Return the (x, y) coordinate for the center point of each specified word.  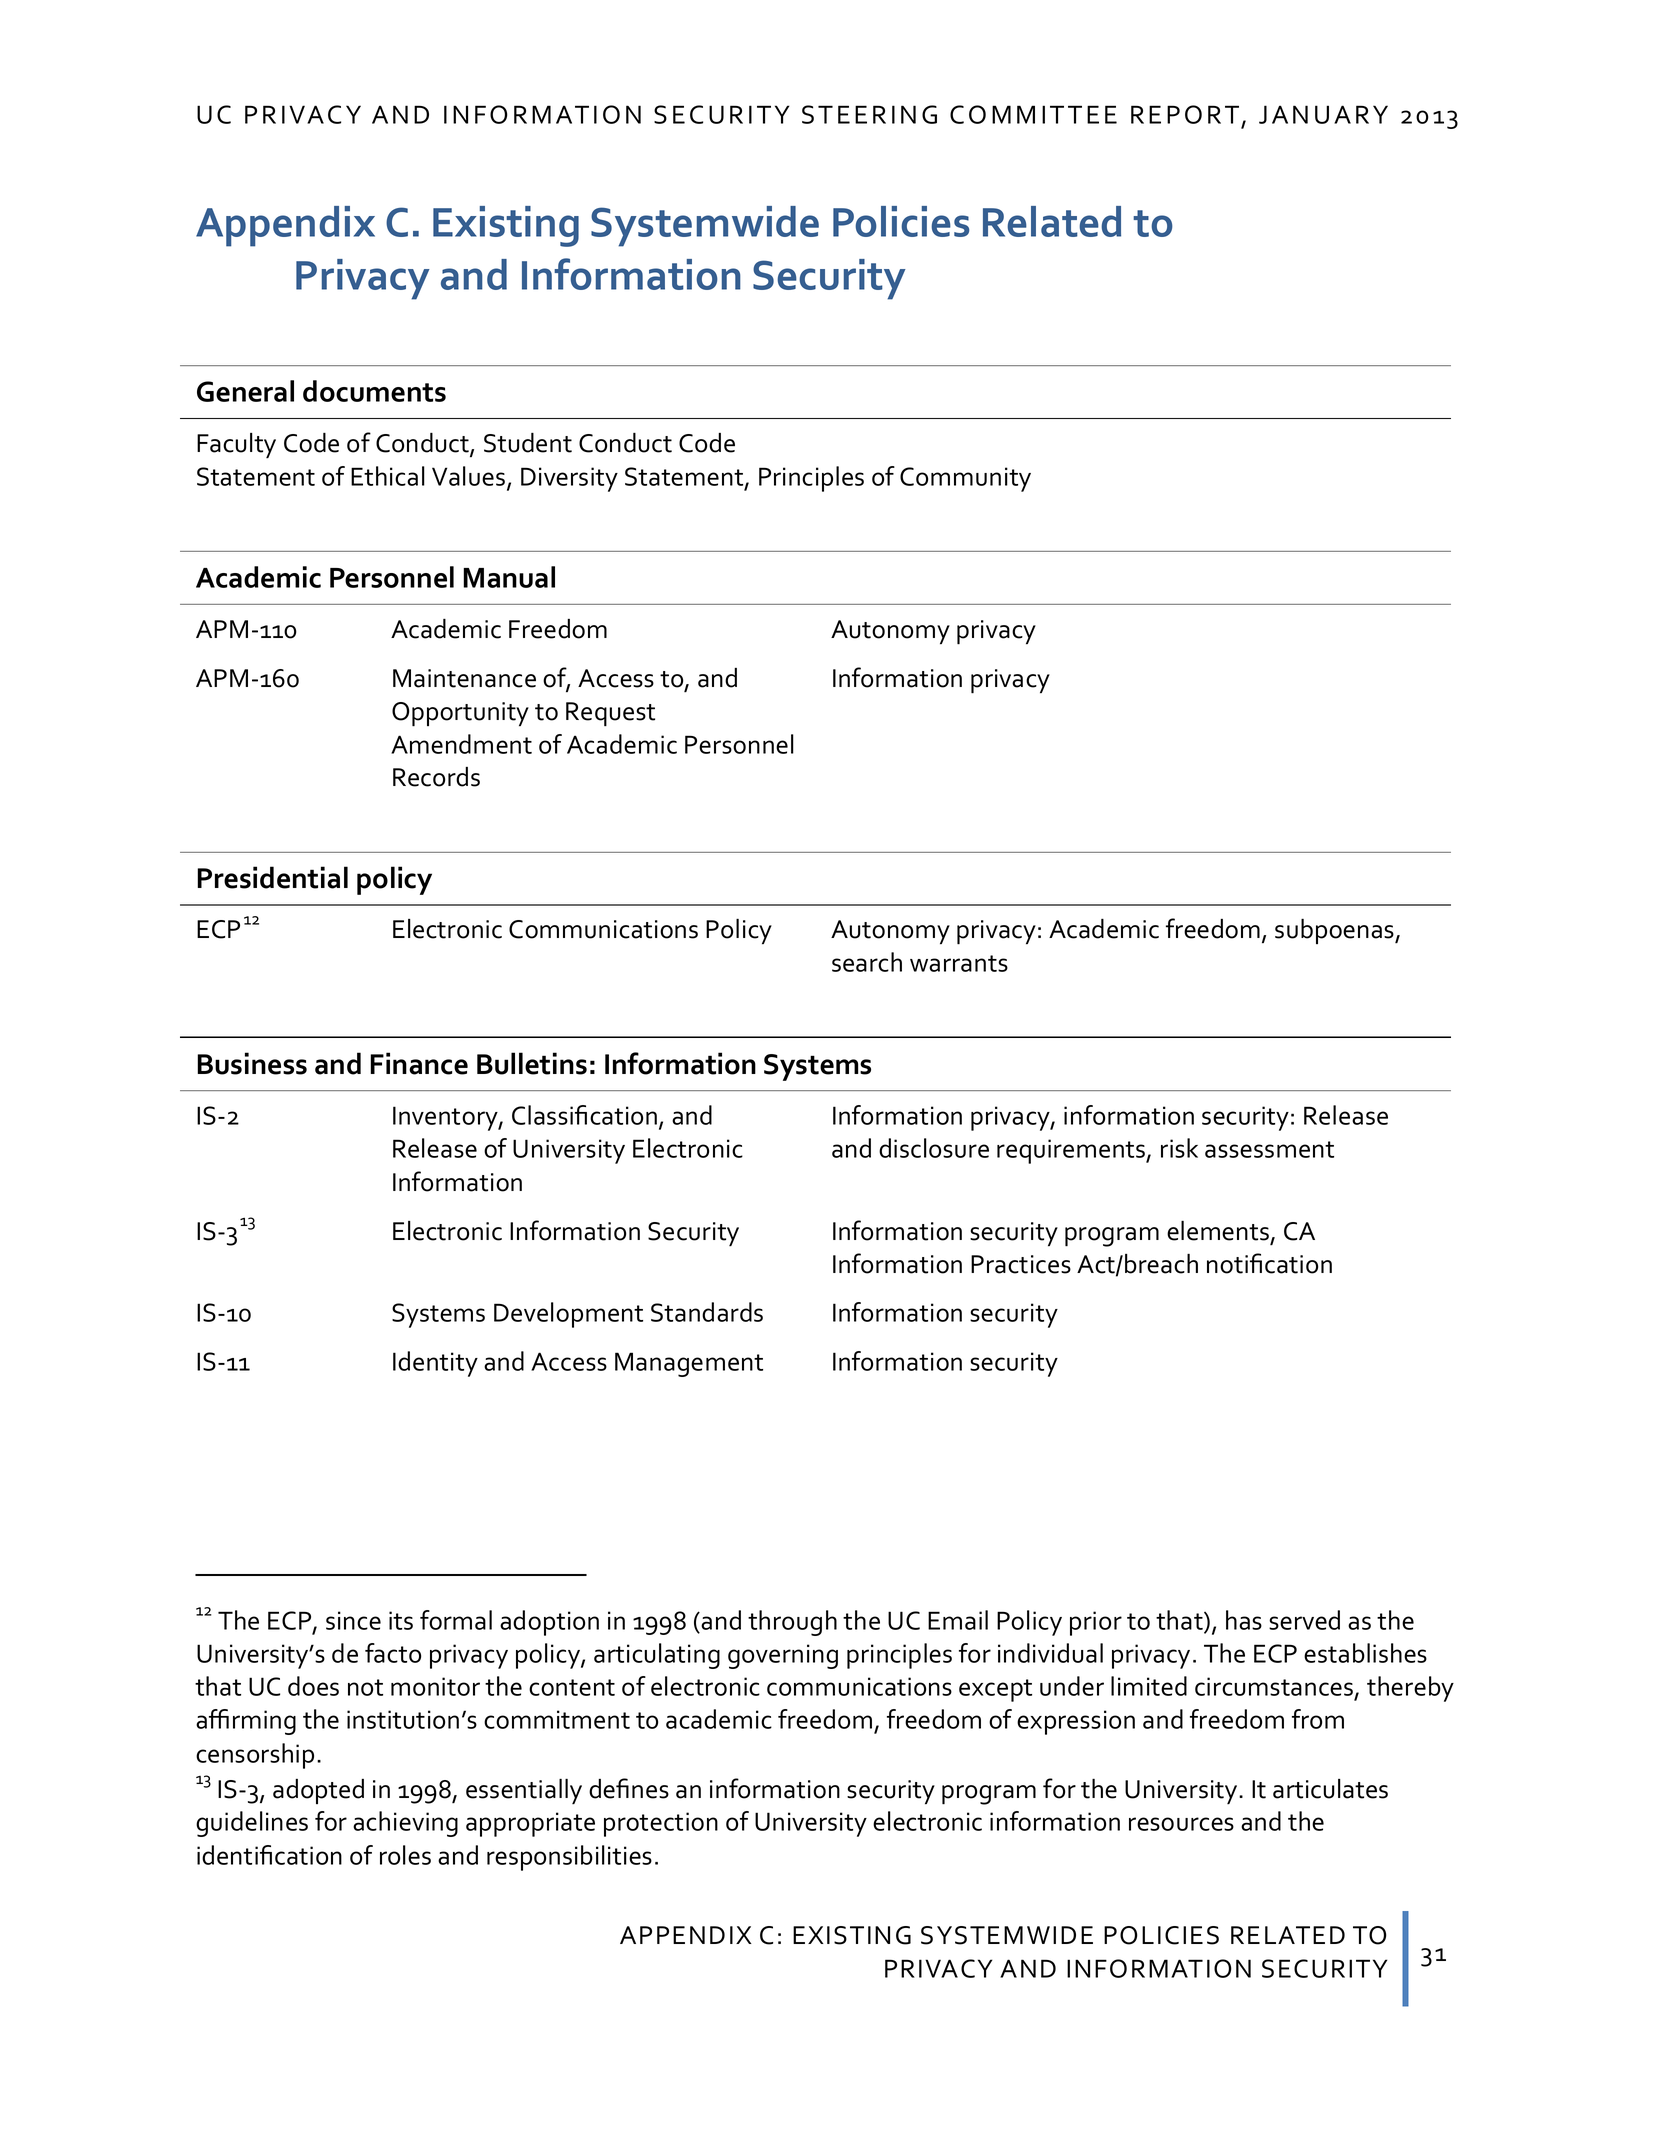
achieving (405, 1824)
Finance (419, 1063)
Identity (435, 1364)
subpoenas (1335, 931)
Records (436, 777)
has (1244, 1620)
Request (610, 714)
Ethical (388, 476)
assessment (1269, 1149)
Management (689, 1364)
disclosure (934, 1148)
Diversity (569, 479)
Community (965, 479)
